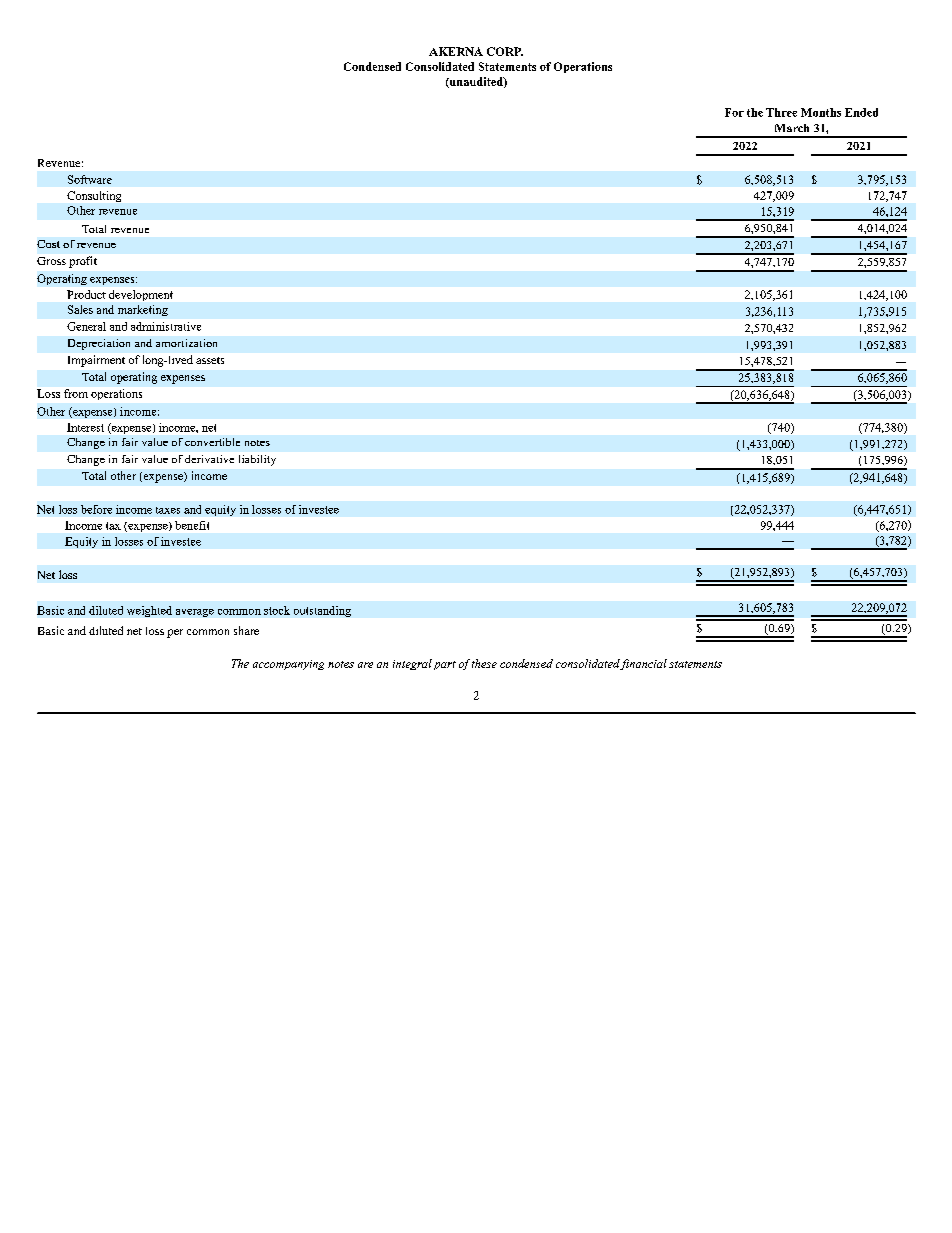 Image resolution: width=952 pixels, height=1233 pixels. What do you see at coordinates (149, 611) in the image?
I see `weighted` at bounding box center [149, 611].
